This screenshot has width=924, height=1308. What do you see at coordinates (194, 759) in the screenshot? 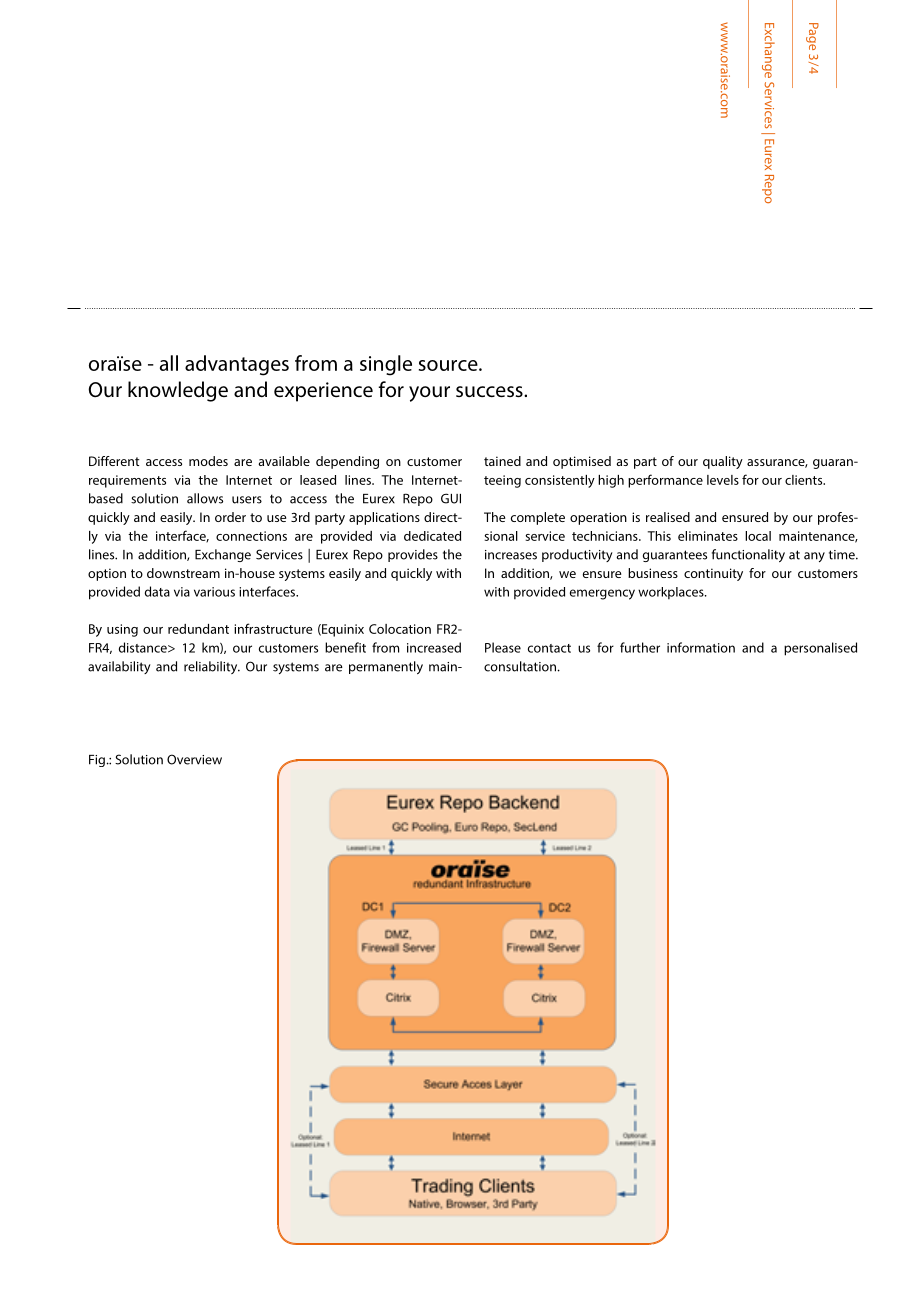
I see `Overview` at bounding box center [194, 759].
